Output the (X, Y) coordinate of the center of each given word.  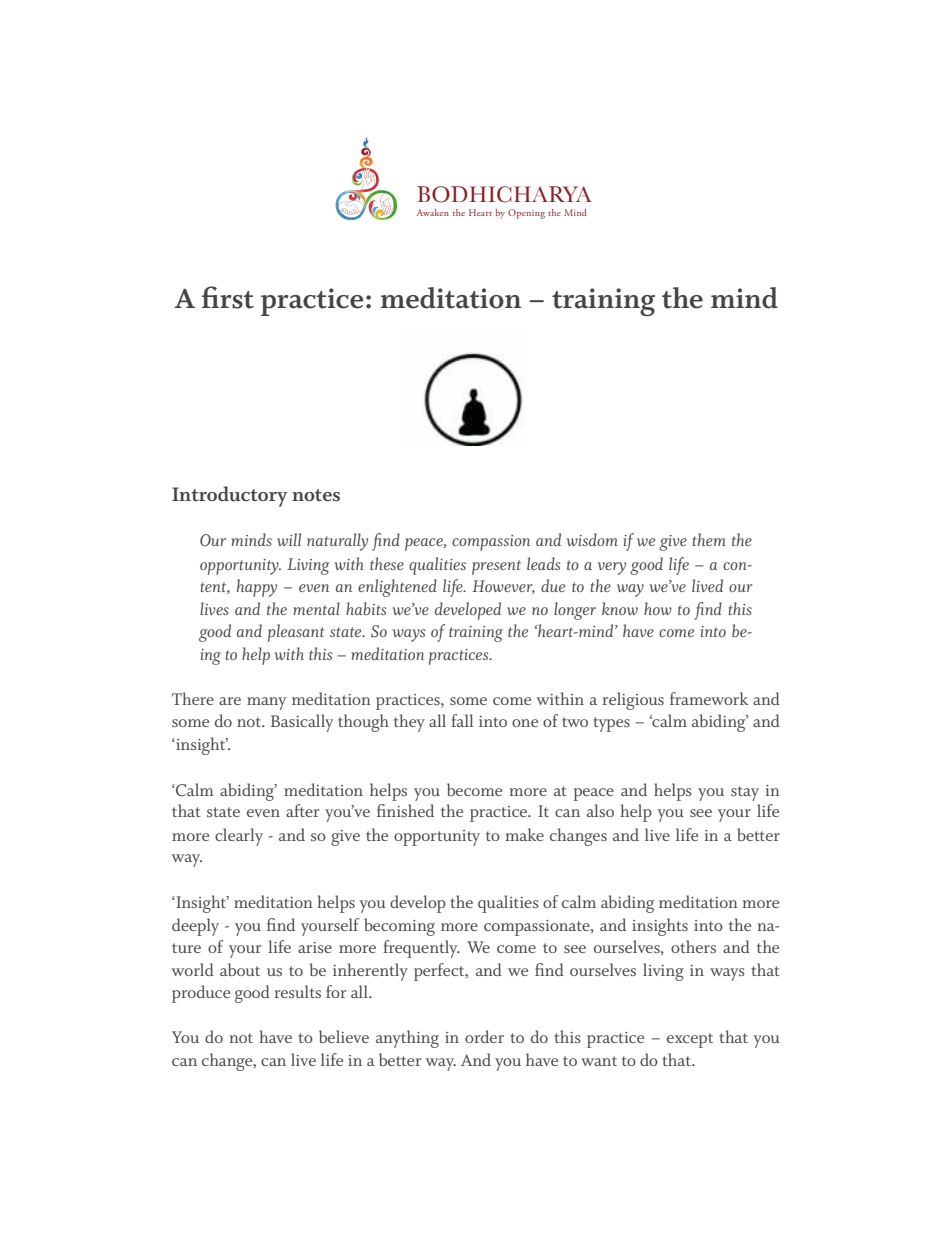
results (298, 991)
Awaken (433, 212)
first (228, 297)
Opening (526, 214)
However (503, 587)
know (620, 608)
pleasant (296, 633)
